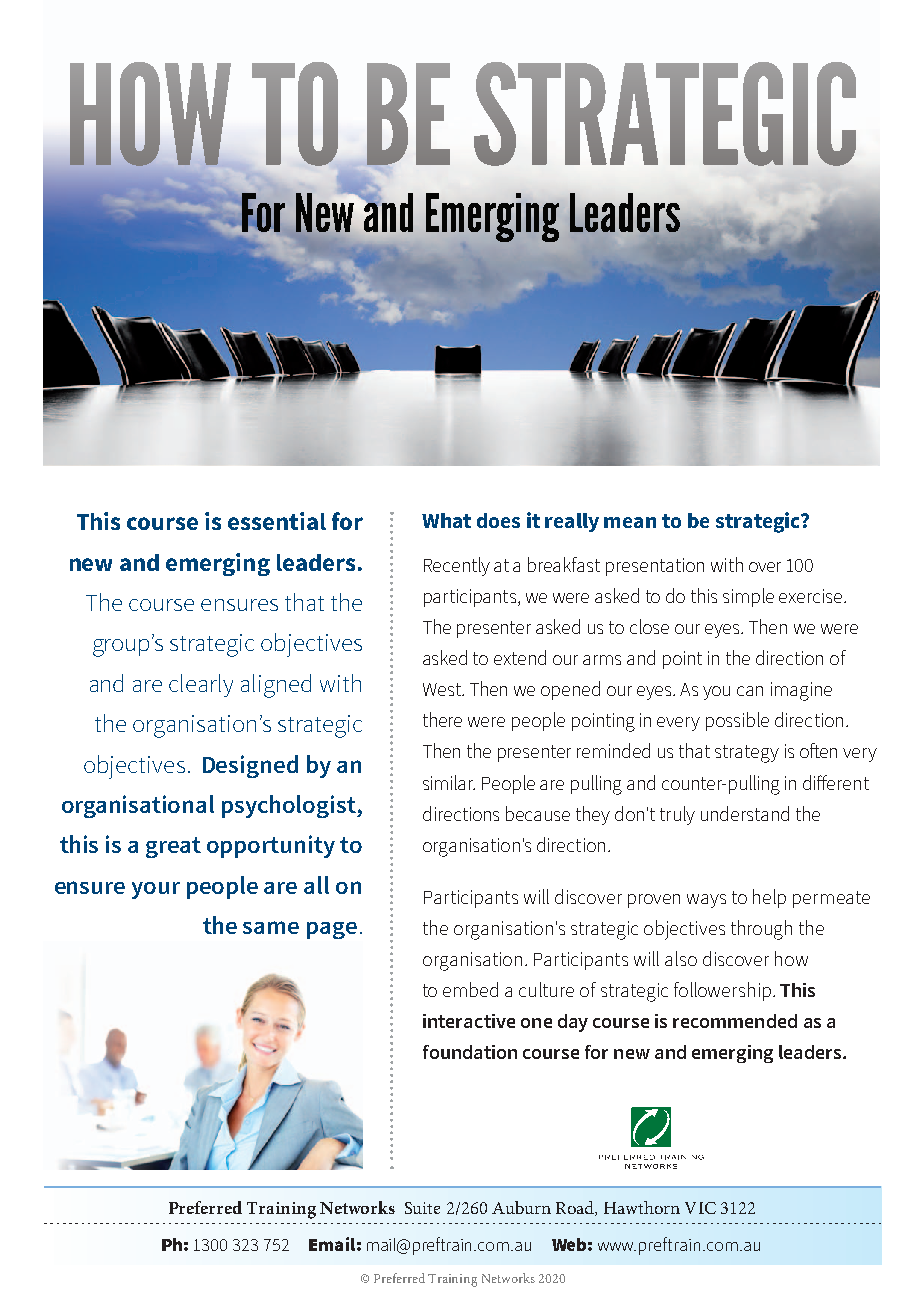  What do you see at coordinates (498, 520) in the image?
I see `does` at bounding box center [498, 520].
